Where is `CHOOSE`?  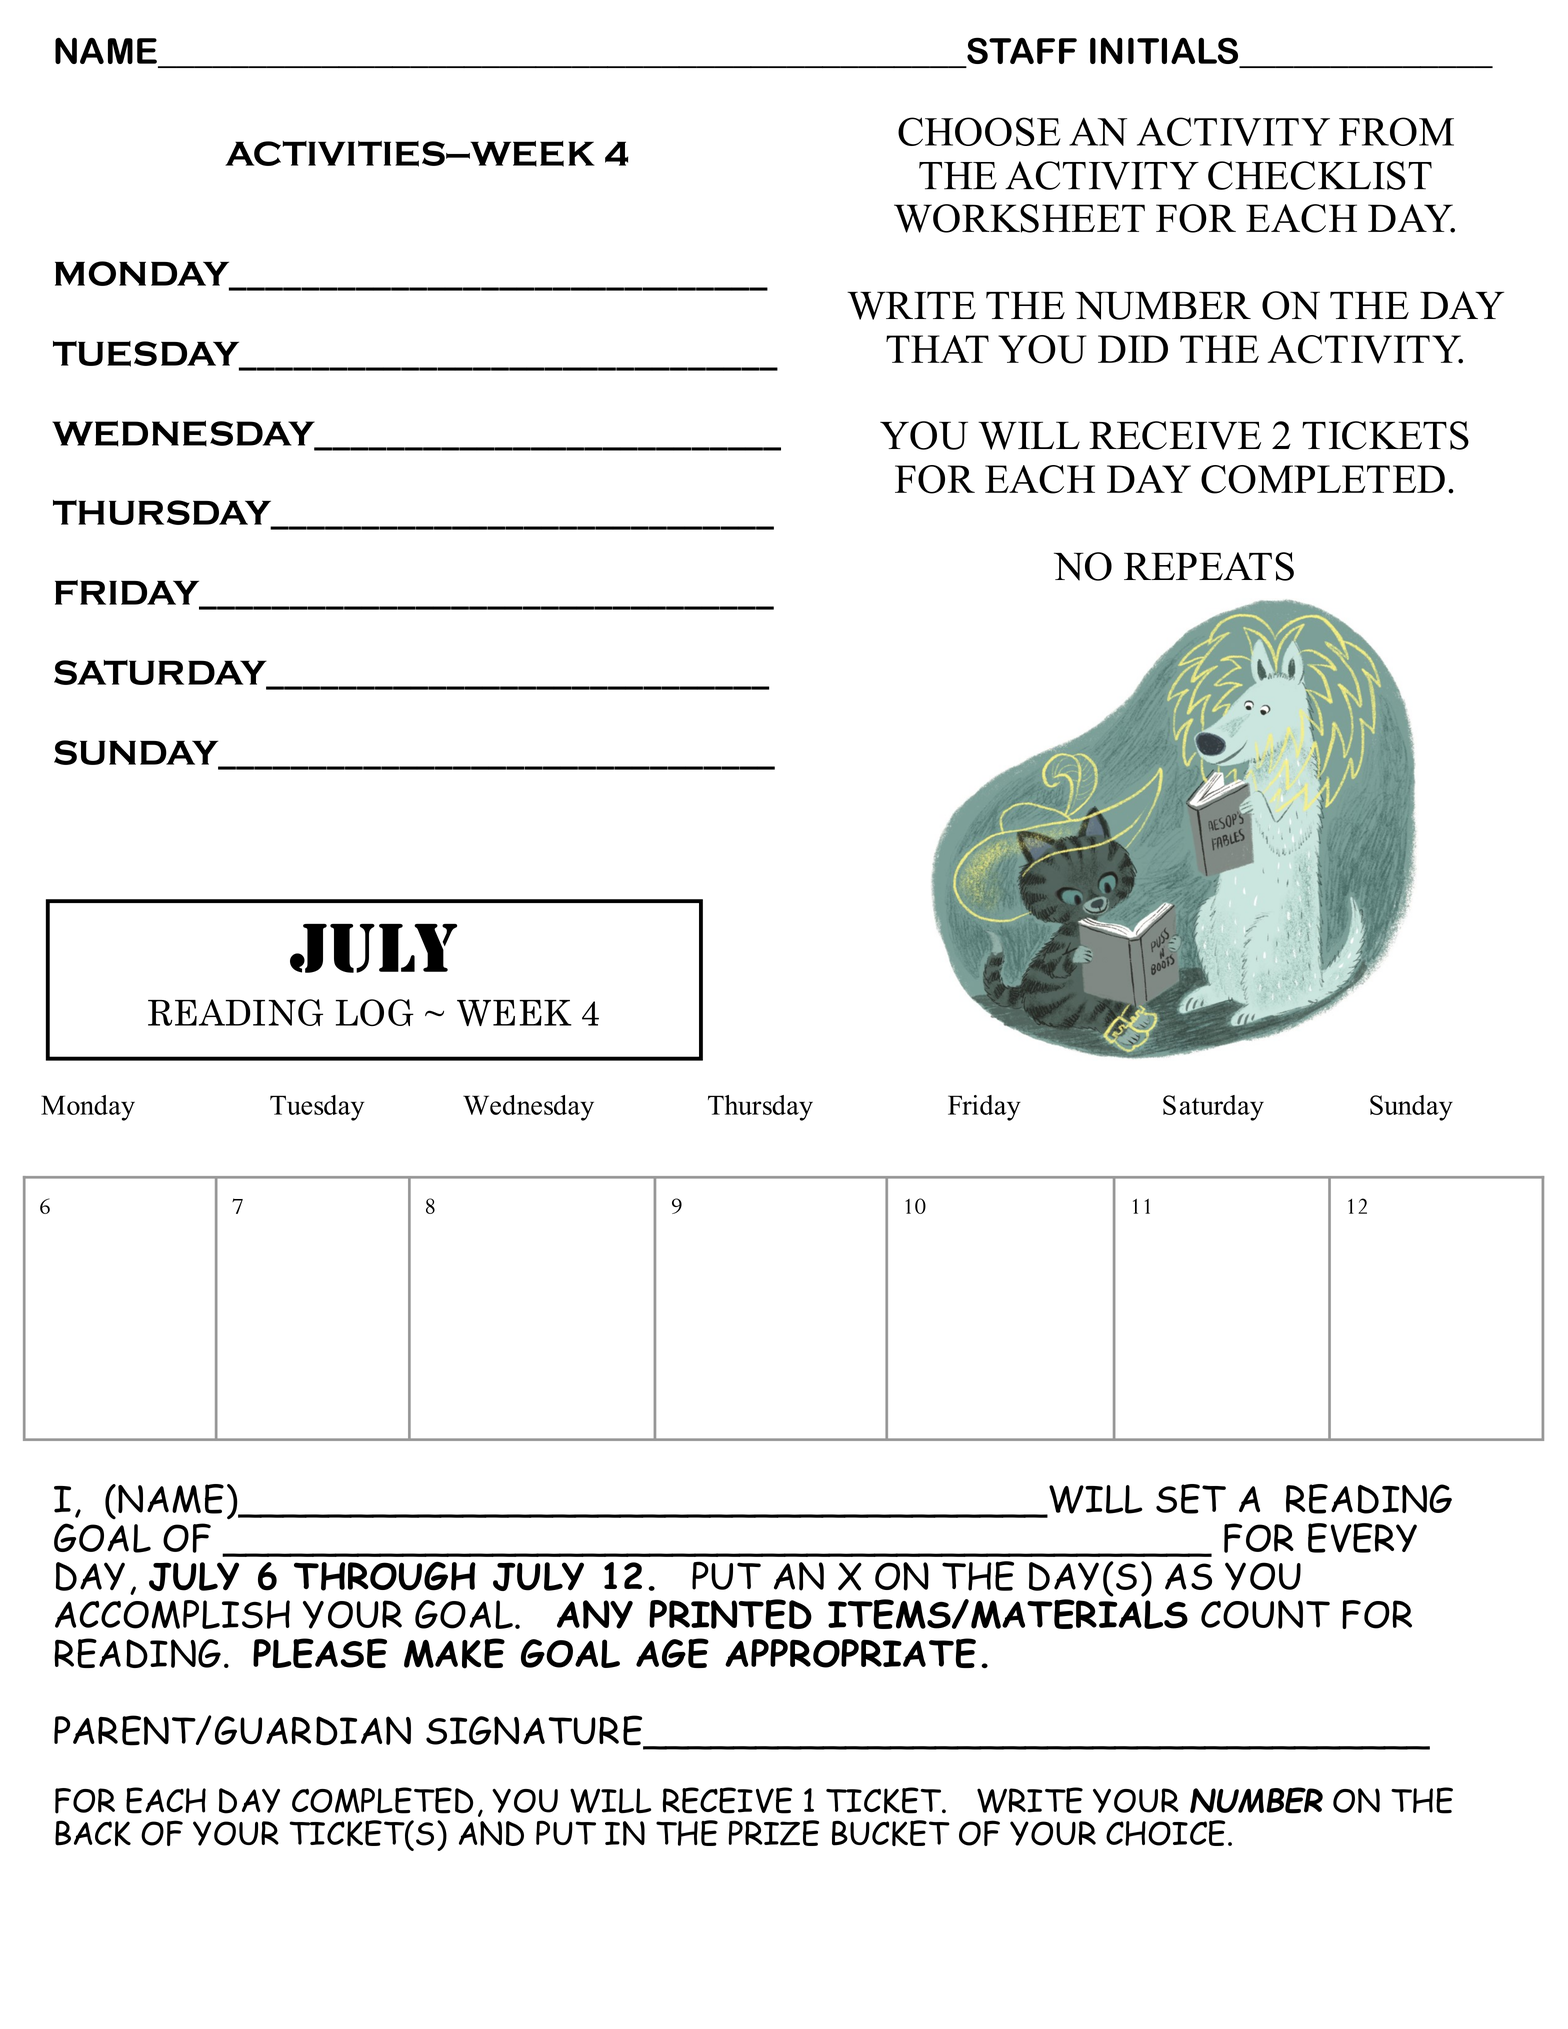 CHOOSE is located at coordinates (979, 131).
